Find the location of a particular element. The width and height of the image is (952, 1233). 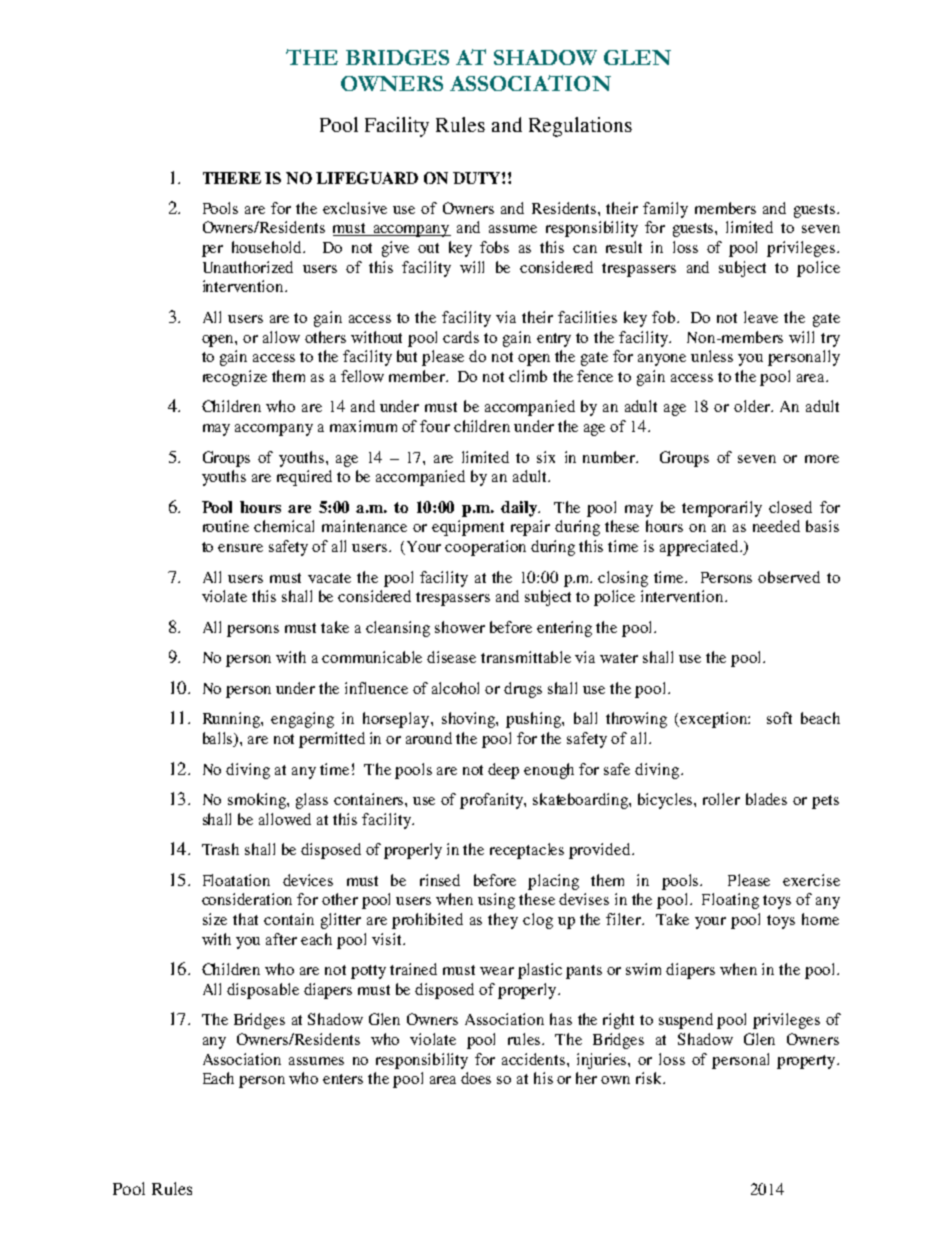

observed is located at coordinates (789, 577).
